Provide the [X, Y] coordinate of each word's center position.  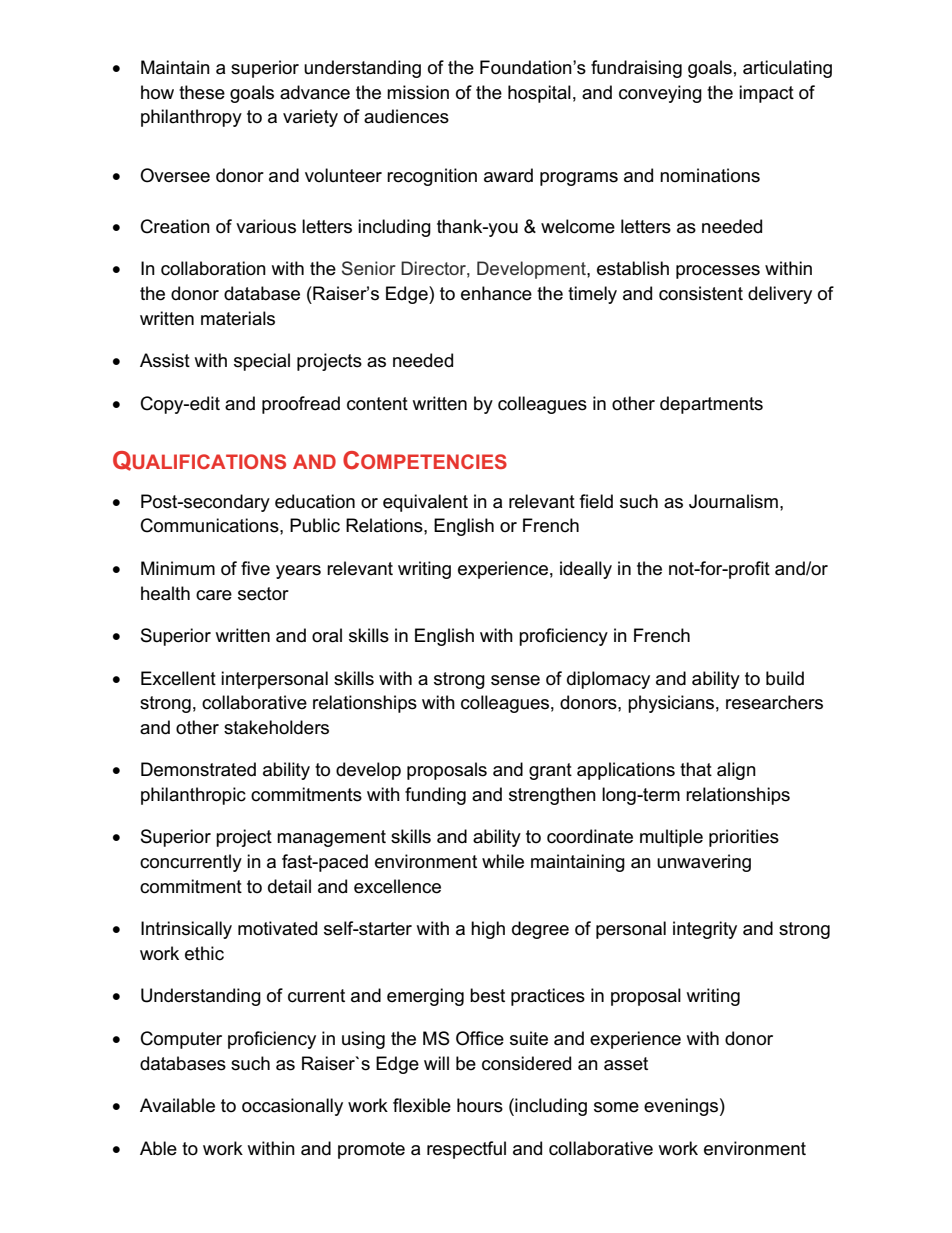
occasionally [292, 1107]
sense [515, 680]
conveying [660, 94]
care [214, 595]
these [202, 92]
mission [418, 92]
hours [480, 1105]
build [785, 678]
